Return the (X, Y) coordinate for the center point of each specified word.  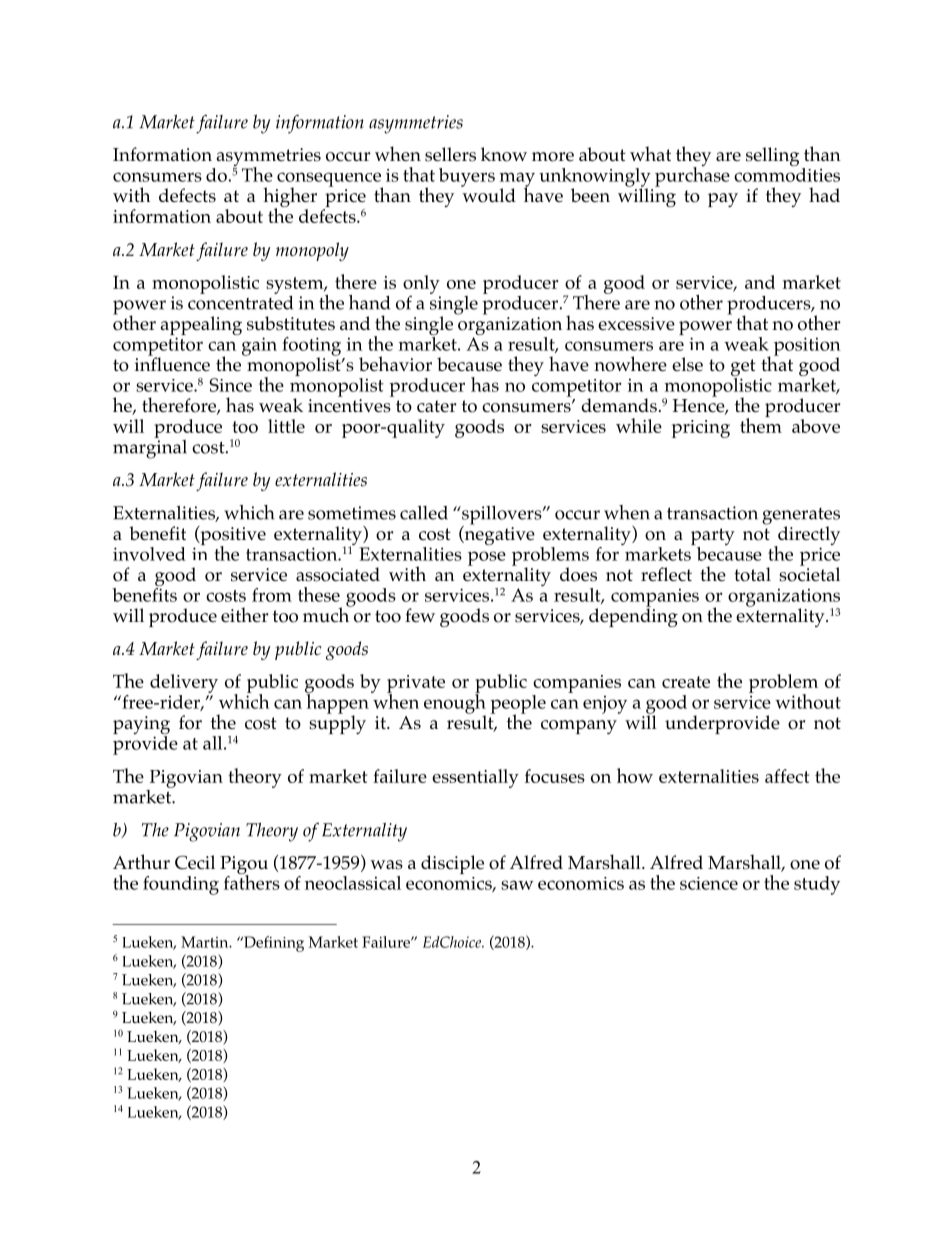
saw (517, 885)
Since (230, 385)
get (743, 369)
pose (487, 558)
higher (290, 198)
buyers (467, 177)
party (713, 538)
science (709, 883)
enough (455, 703)
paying (141, 726)
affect (787, 776)
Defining (273, 944)
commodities (787, 175)
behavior (395, 364)
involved (149, 554)
